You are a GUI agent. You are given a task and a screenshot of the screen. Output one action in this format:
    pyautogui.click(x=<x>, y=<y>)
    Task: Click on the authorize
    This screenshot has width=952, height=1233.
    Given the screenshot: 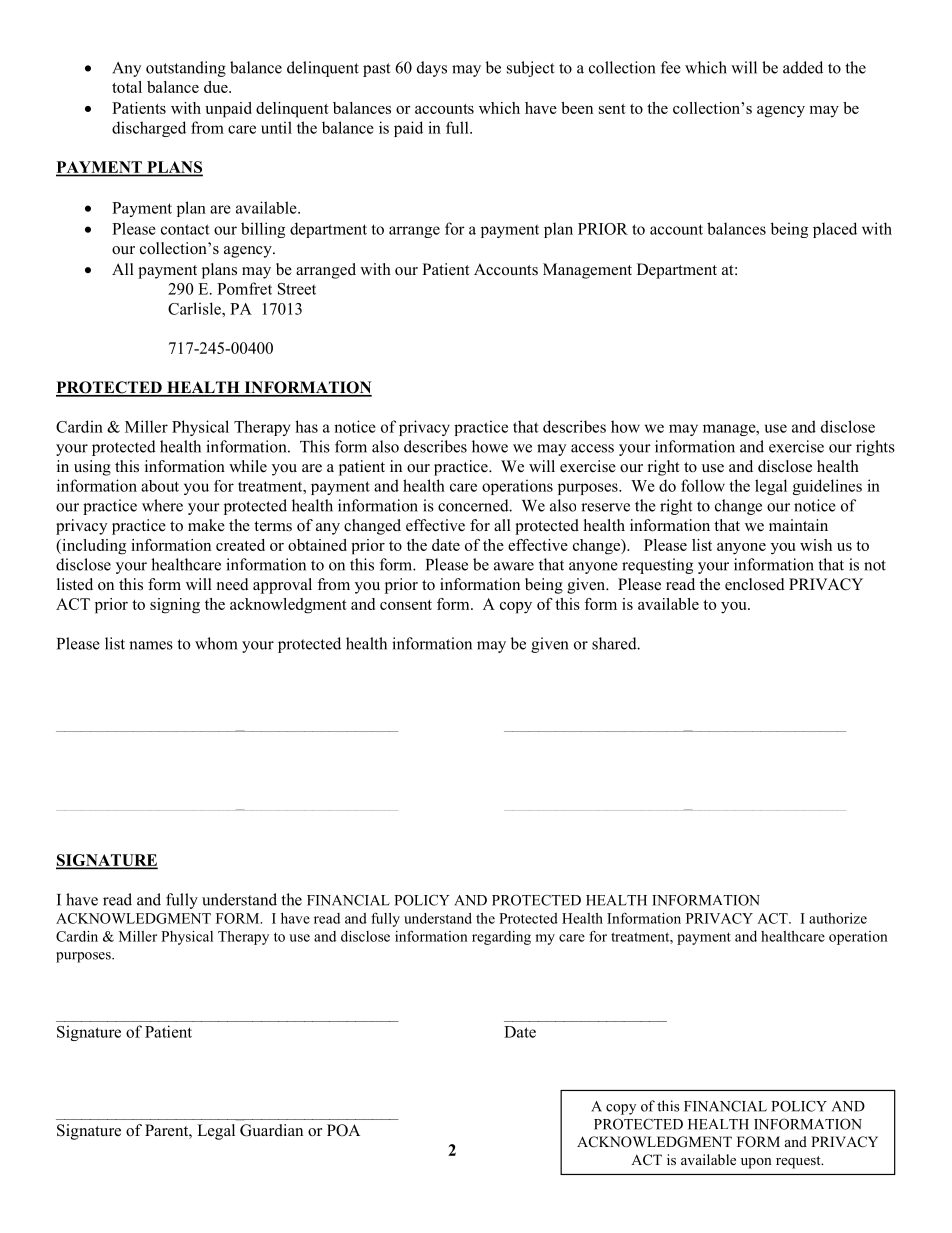 What is the action you would take?
    pyautogui.click(x=838, y=918)
